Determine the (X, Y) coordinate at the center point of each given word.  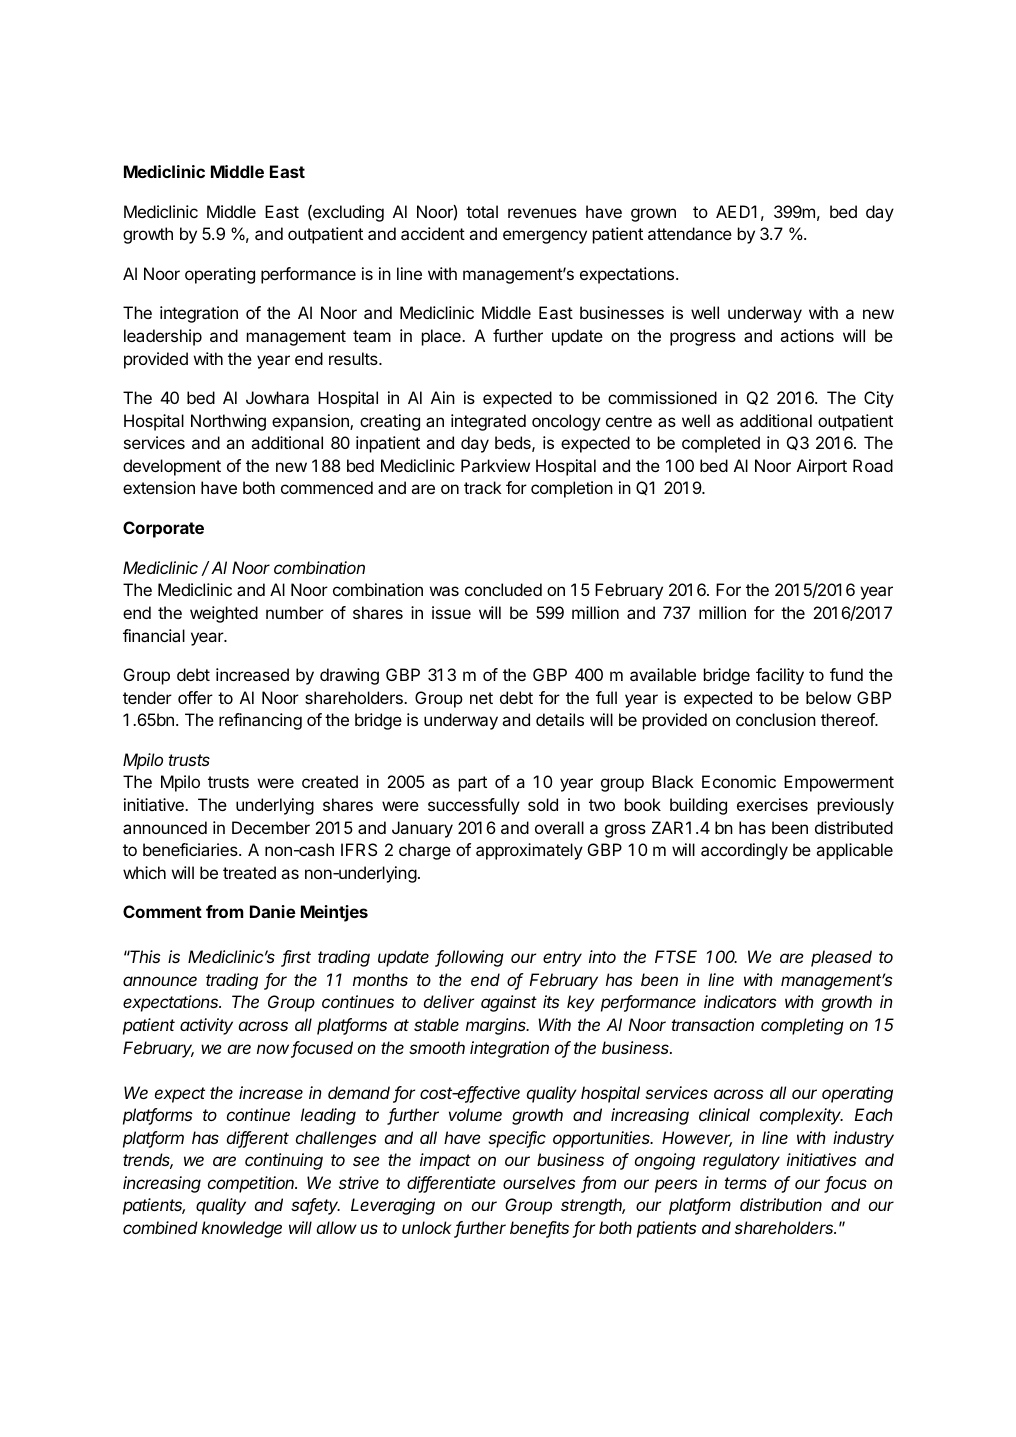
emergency (545, 237)
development (172, 467)
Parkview (495, 465)
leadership (163, 337)
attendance (690, 233)
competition (252, 1184)
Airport (822, 467)
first (296, 958)
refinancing (260, 721)
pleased (841, 958)
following (470, 958)
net (481, 698)
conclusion (776, 719)
